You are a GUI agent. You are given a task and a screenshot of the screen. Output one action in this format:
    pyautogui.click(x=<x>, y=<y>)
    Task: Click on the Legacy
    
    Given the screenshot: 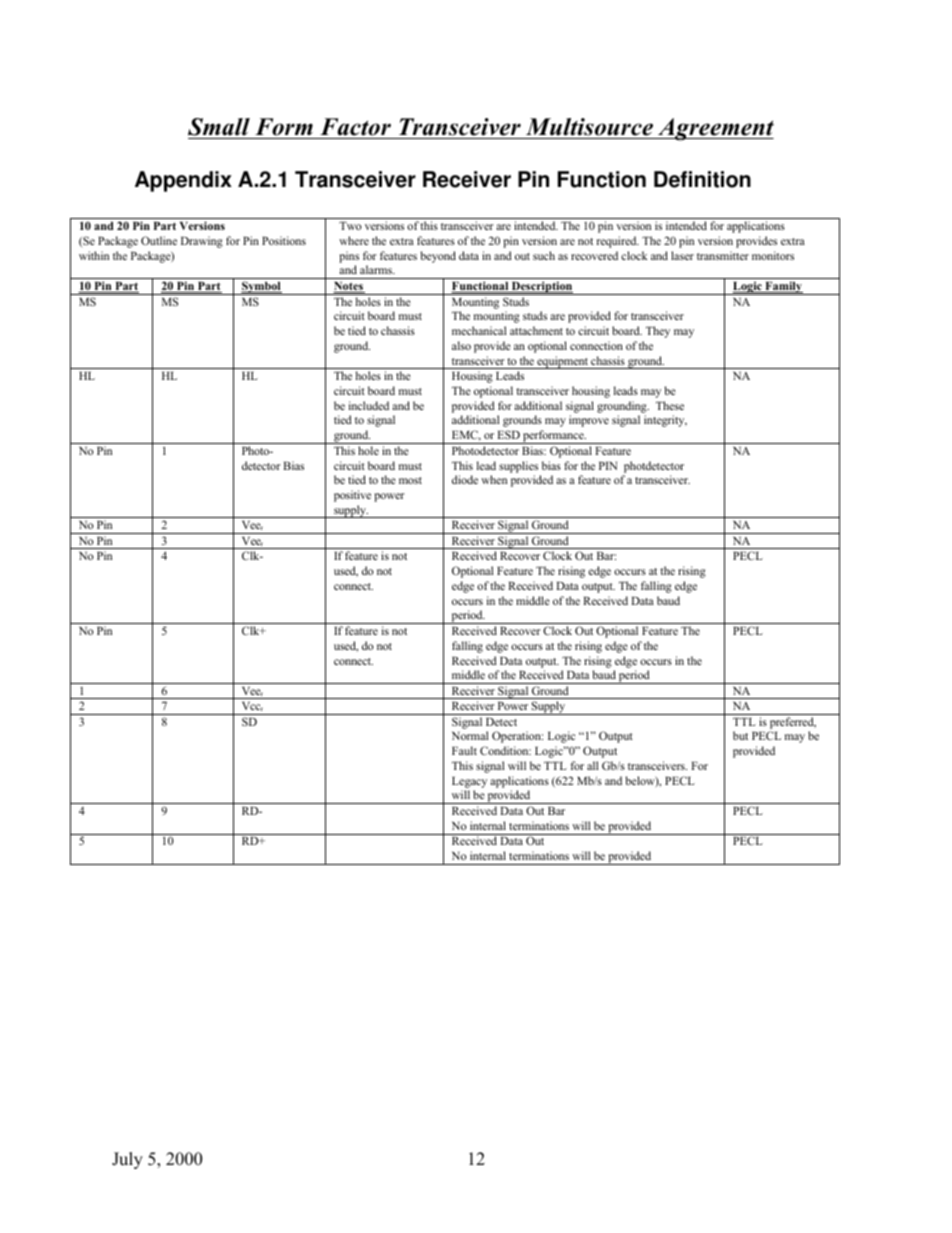 What is the action you would take?
    pyautogui.click(x=469, y=784)
